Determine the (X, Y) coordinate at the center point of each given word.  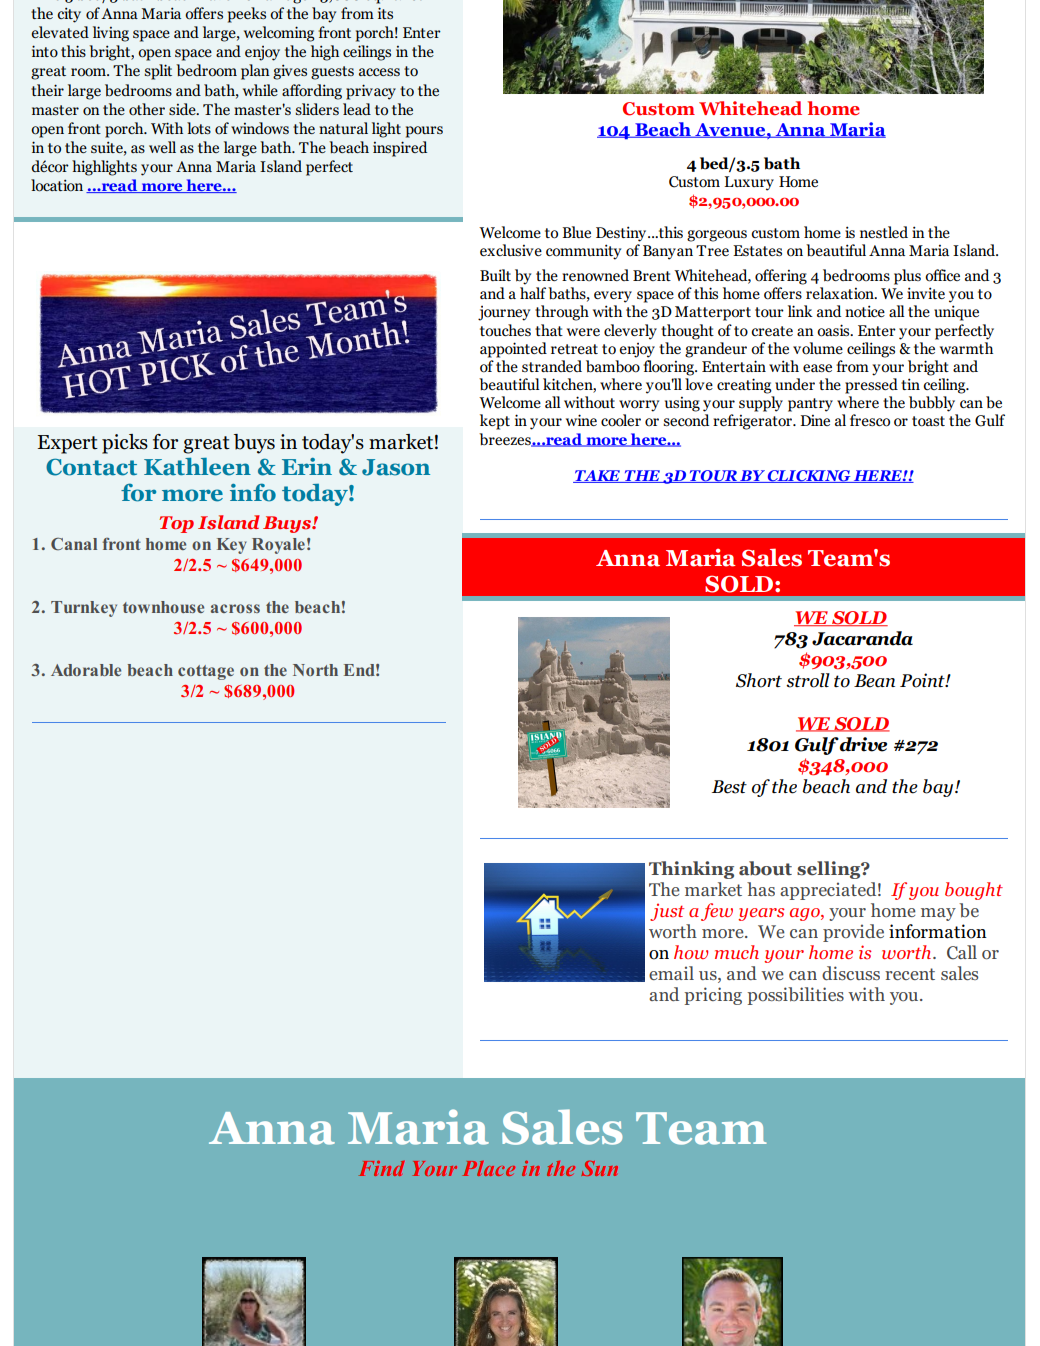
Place (489, 1168)
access (379, 72)
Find (381, 1168)
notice (865, 311)
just (667, 912)
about (765, 868)
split (158, 72)
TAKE (597, 476)
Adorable (86, 670)
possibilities (795, 996)
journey (504, 313)
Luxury (749, 183)
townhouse (163, 607)
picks (125, 444)
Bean (874, 681)
